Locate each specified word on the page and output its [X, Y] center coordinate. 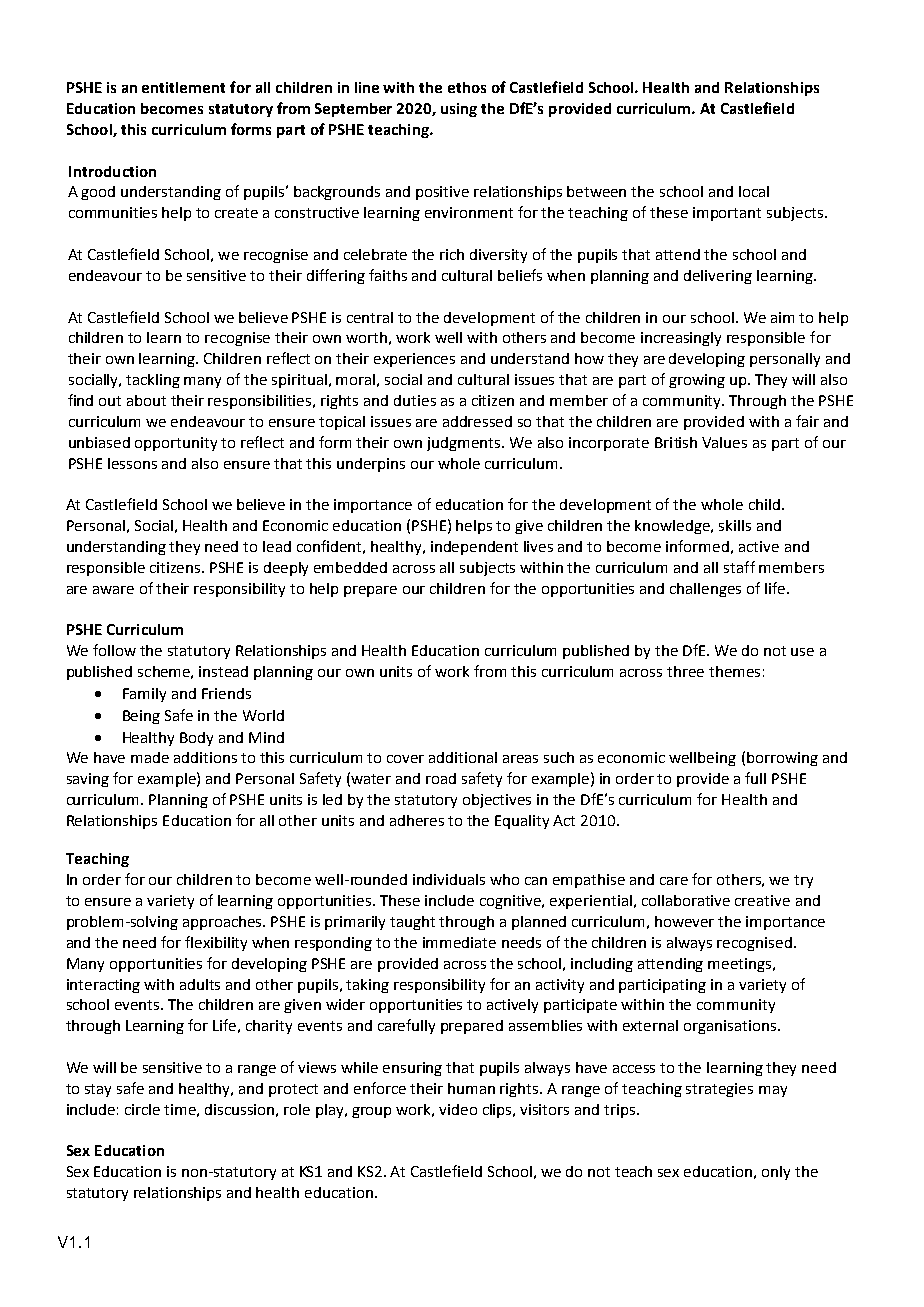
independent [474, 548]
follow [114, 650]
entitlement [183, 87]
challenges [705, 590]
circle [142, 1109]
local [754, 191]
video [458, 1109]
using [459, 110]
